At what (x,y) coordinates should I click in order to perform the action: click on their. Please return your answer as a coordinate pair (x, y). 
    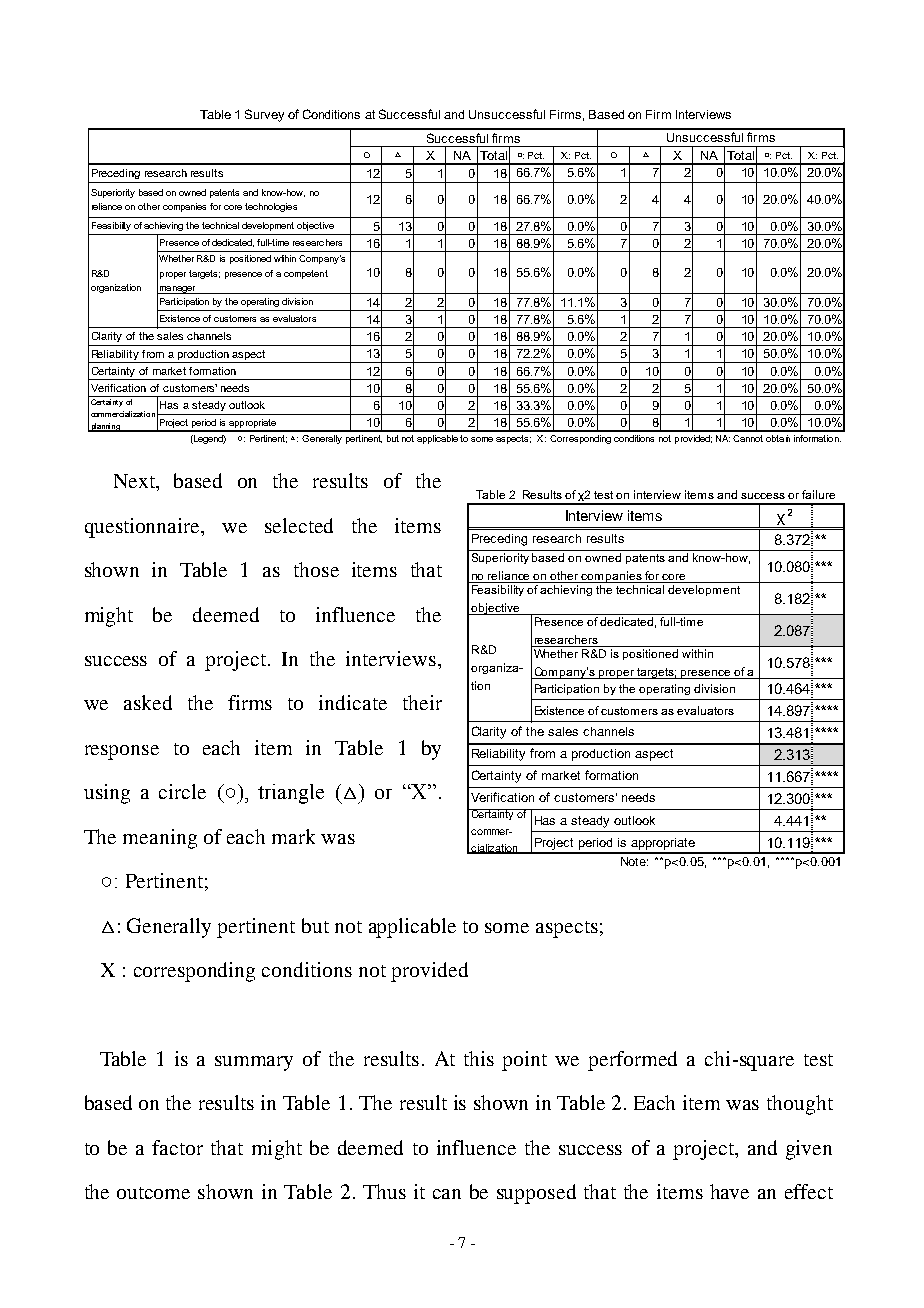
    Looking at the image, I should click on (422, 702).
